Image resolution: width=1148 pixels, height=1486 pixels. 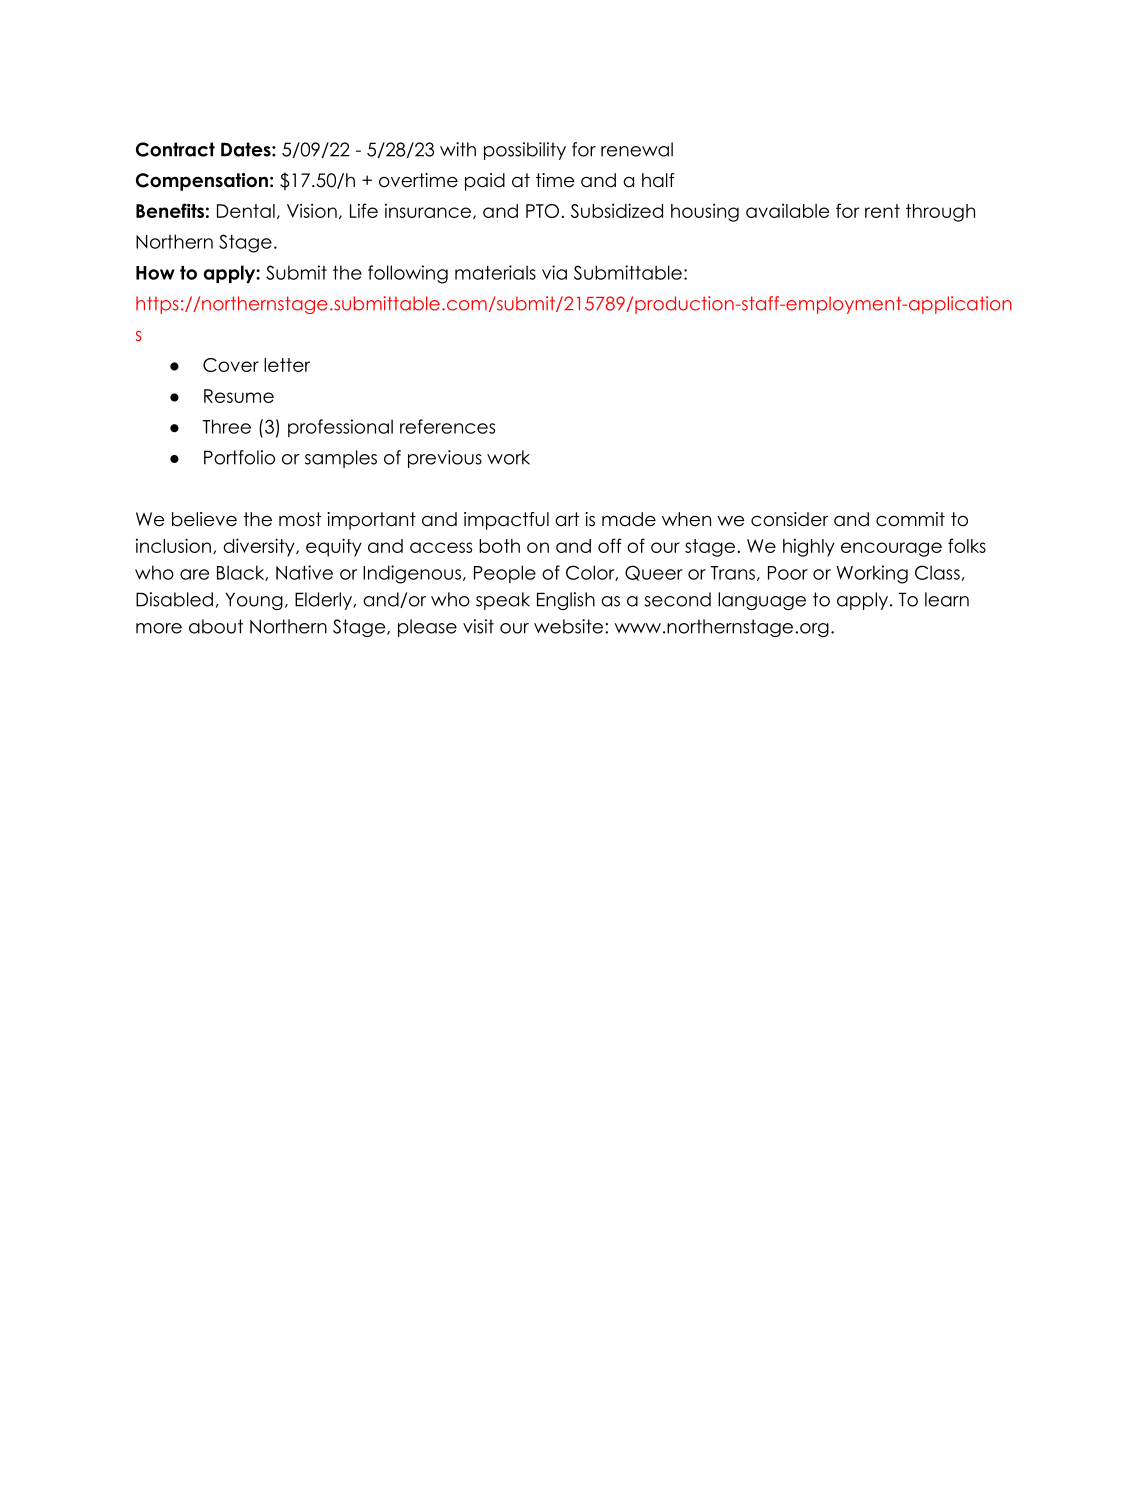 I want to click on Young, so click(x=254, y=601).
